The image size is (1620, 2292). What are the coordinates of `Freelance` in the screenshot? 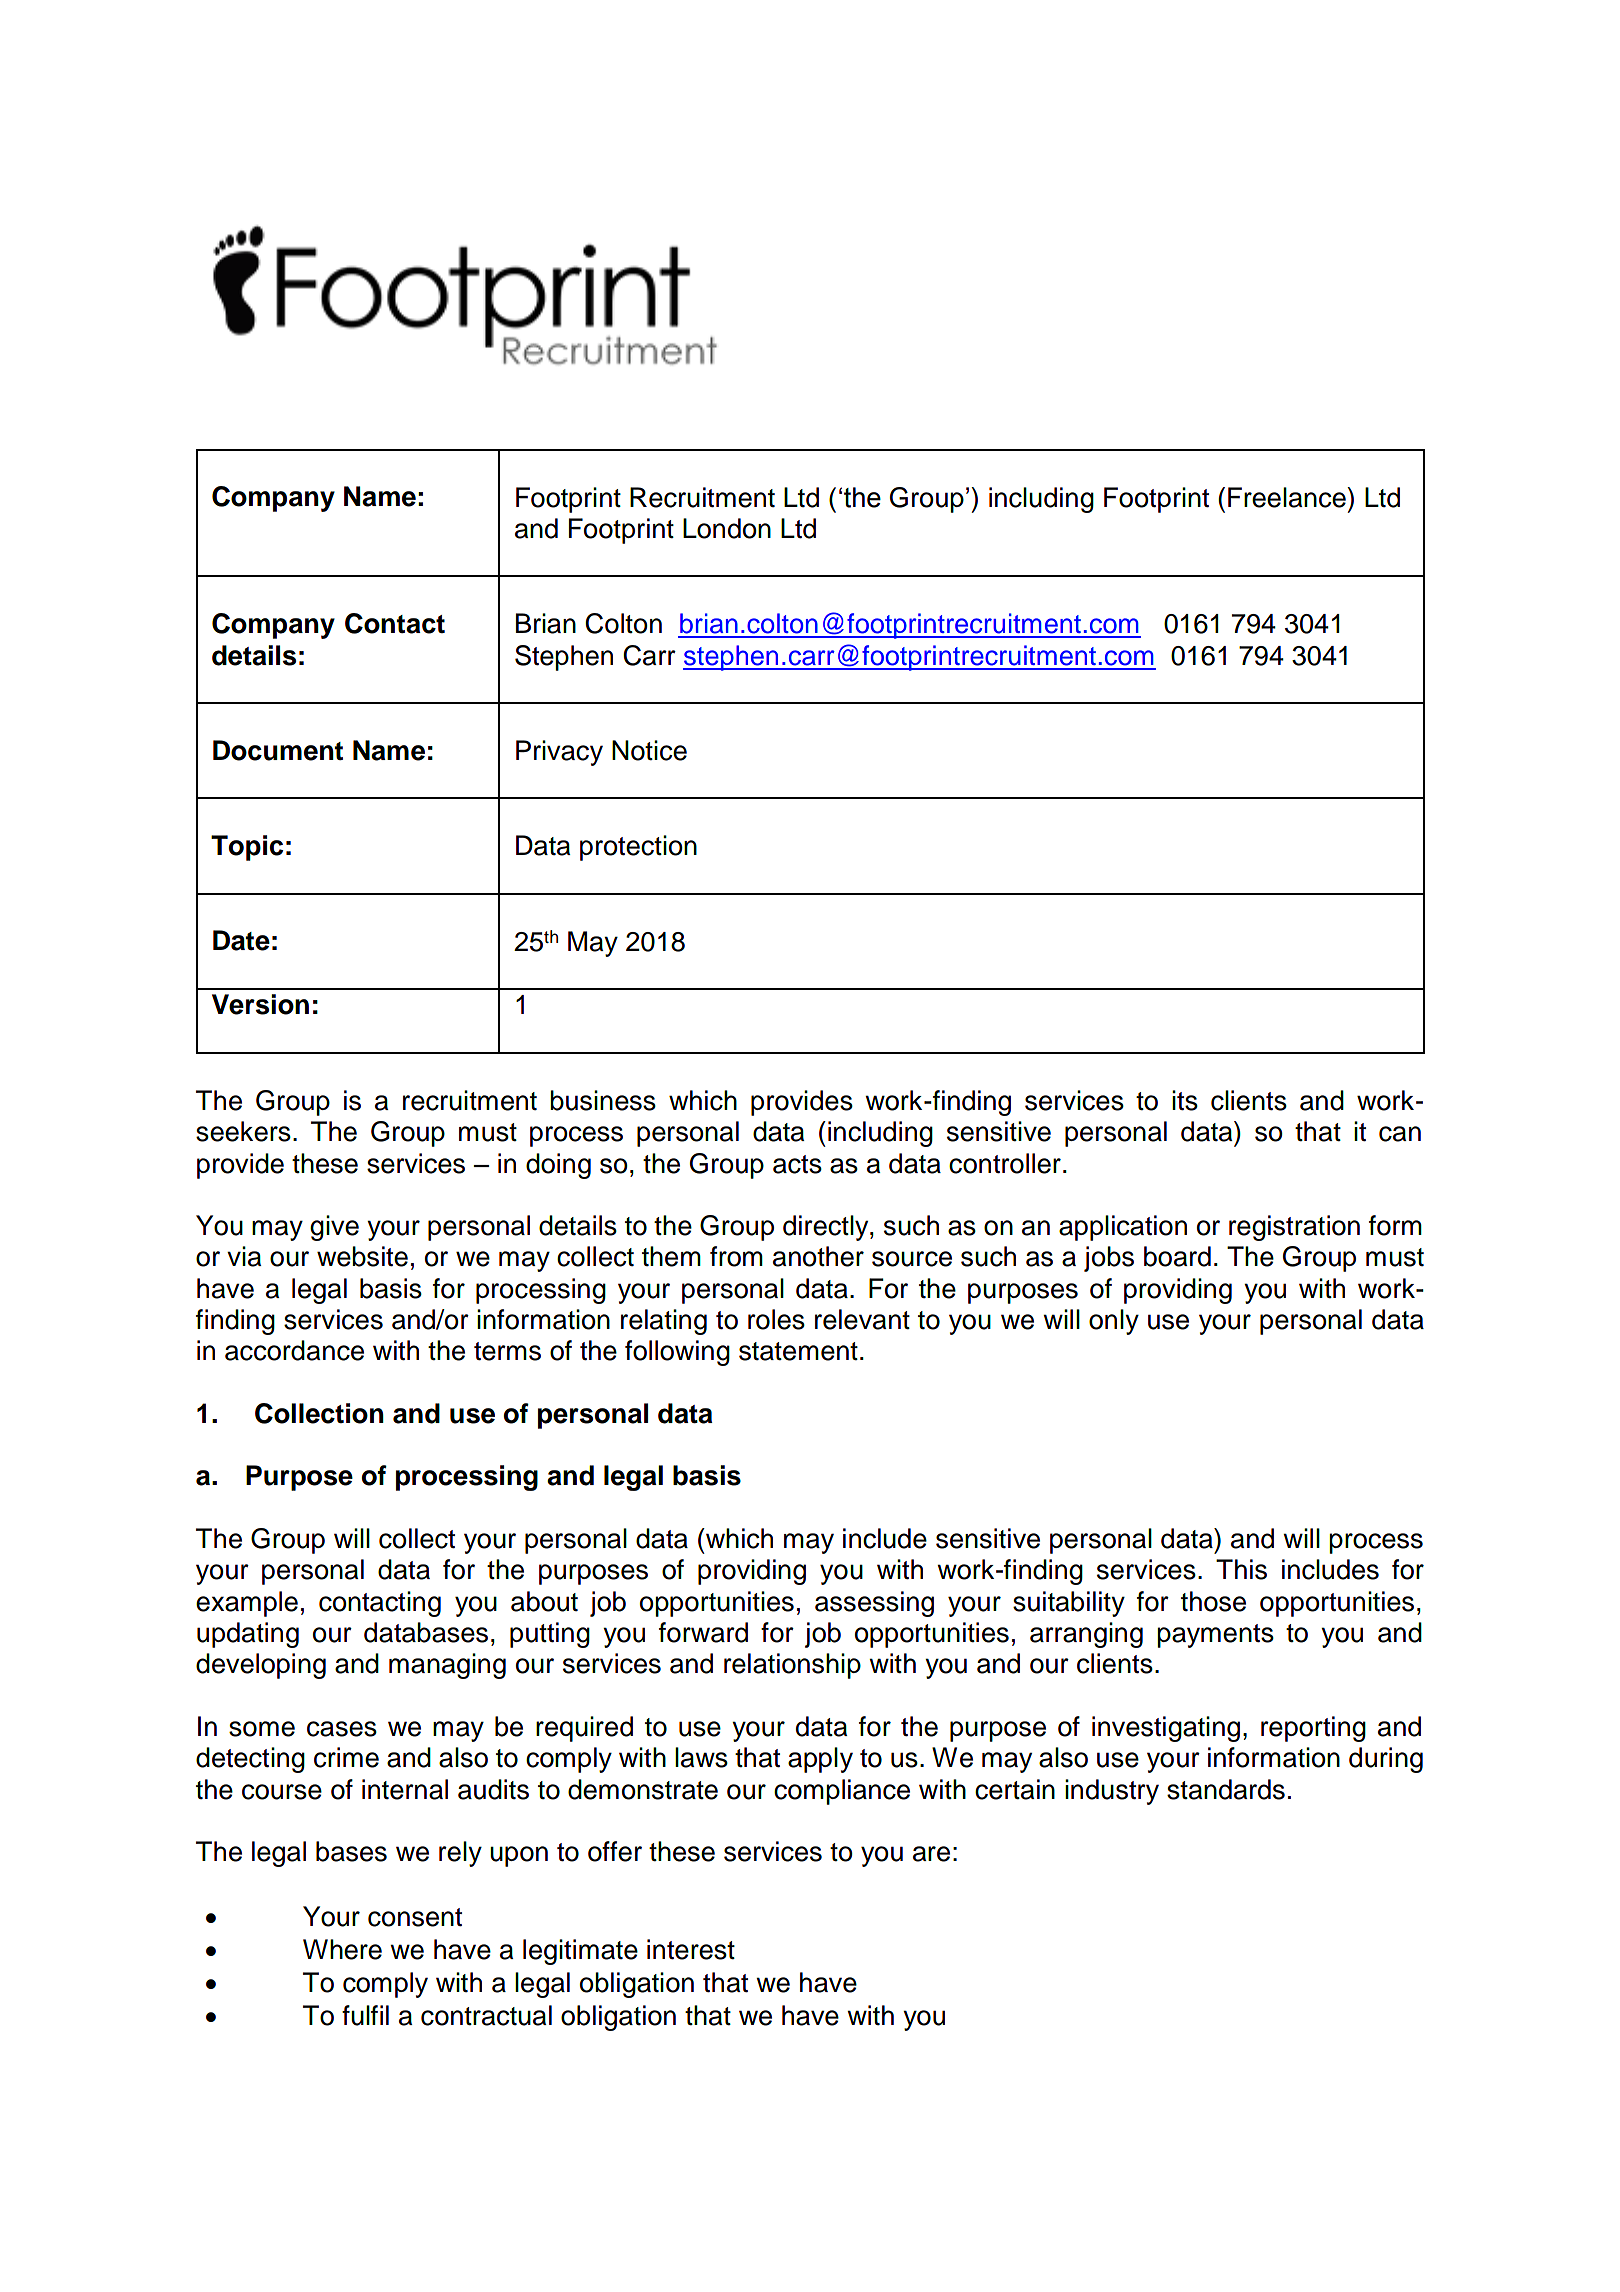 It's located at (1288, 497).
